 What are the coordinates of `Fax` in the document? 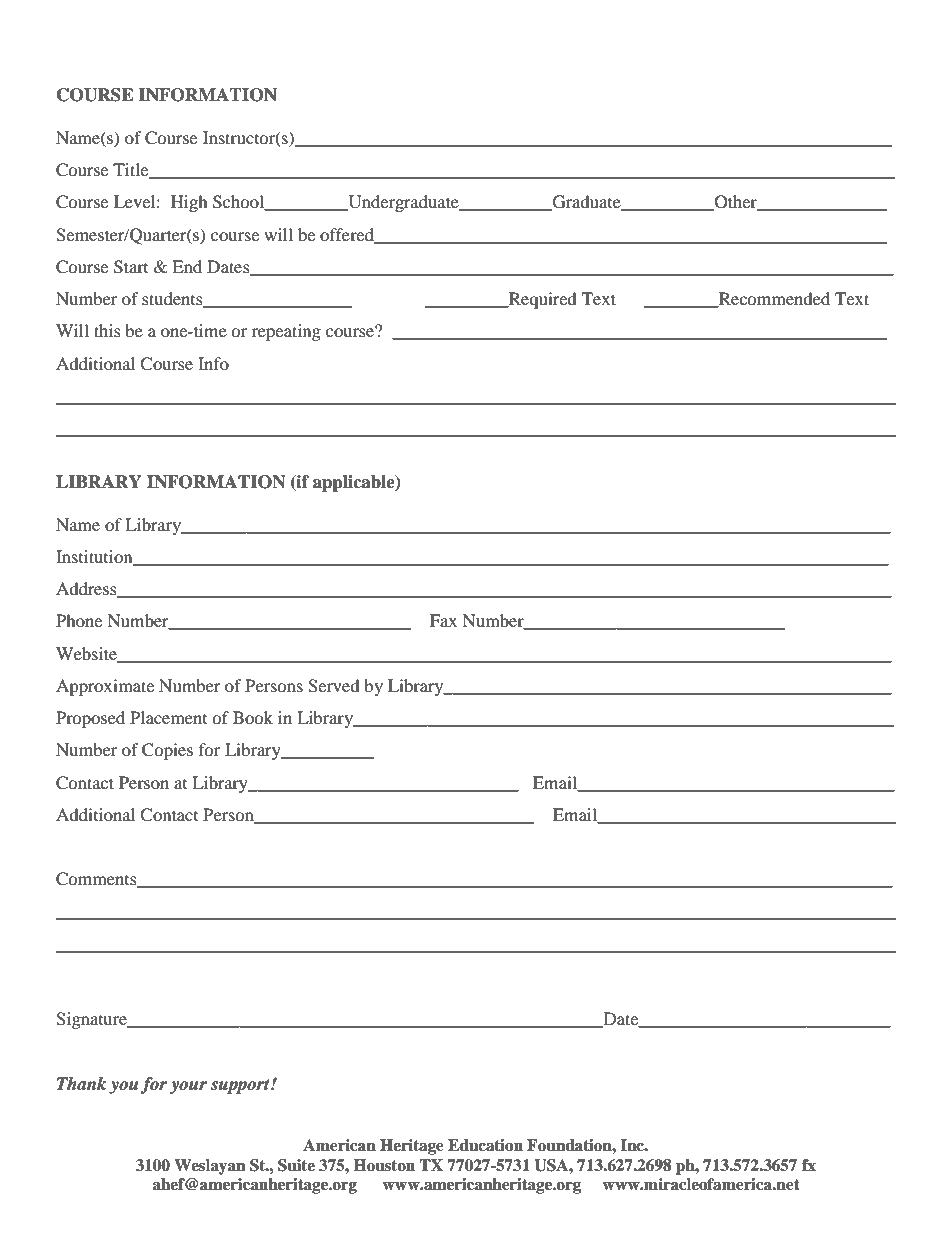 It's located at (443, 620).
